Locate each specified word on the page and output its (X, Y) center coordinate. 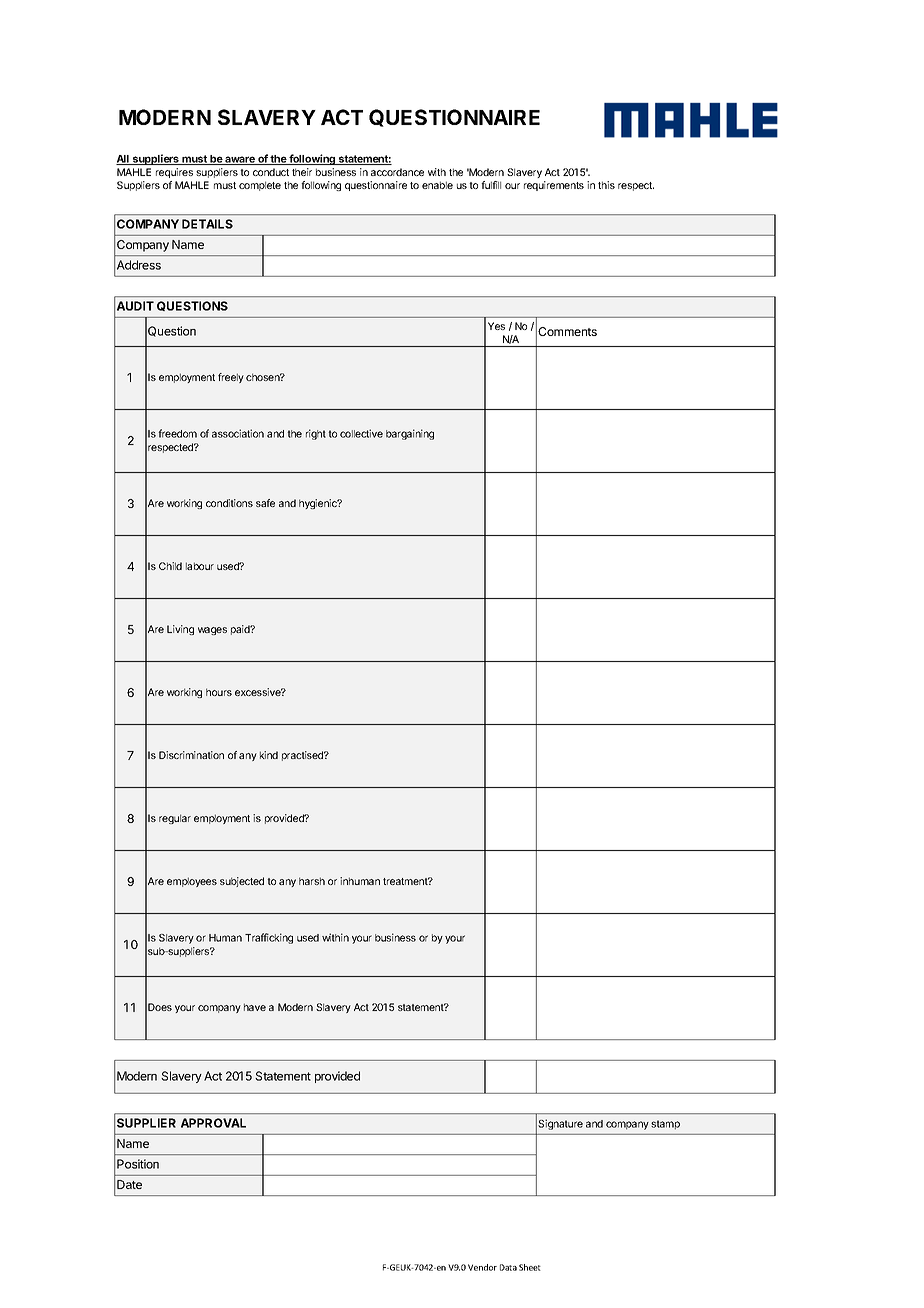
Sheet (530, 1267)
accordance (397, 172)
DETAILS (207, 224)
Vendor (482, 1267)
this (606, 185)
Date (129, 1184)
